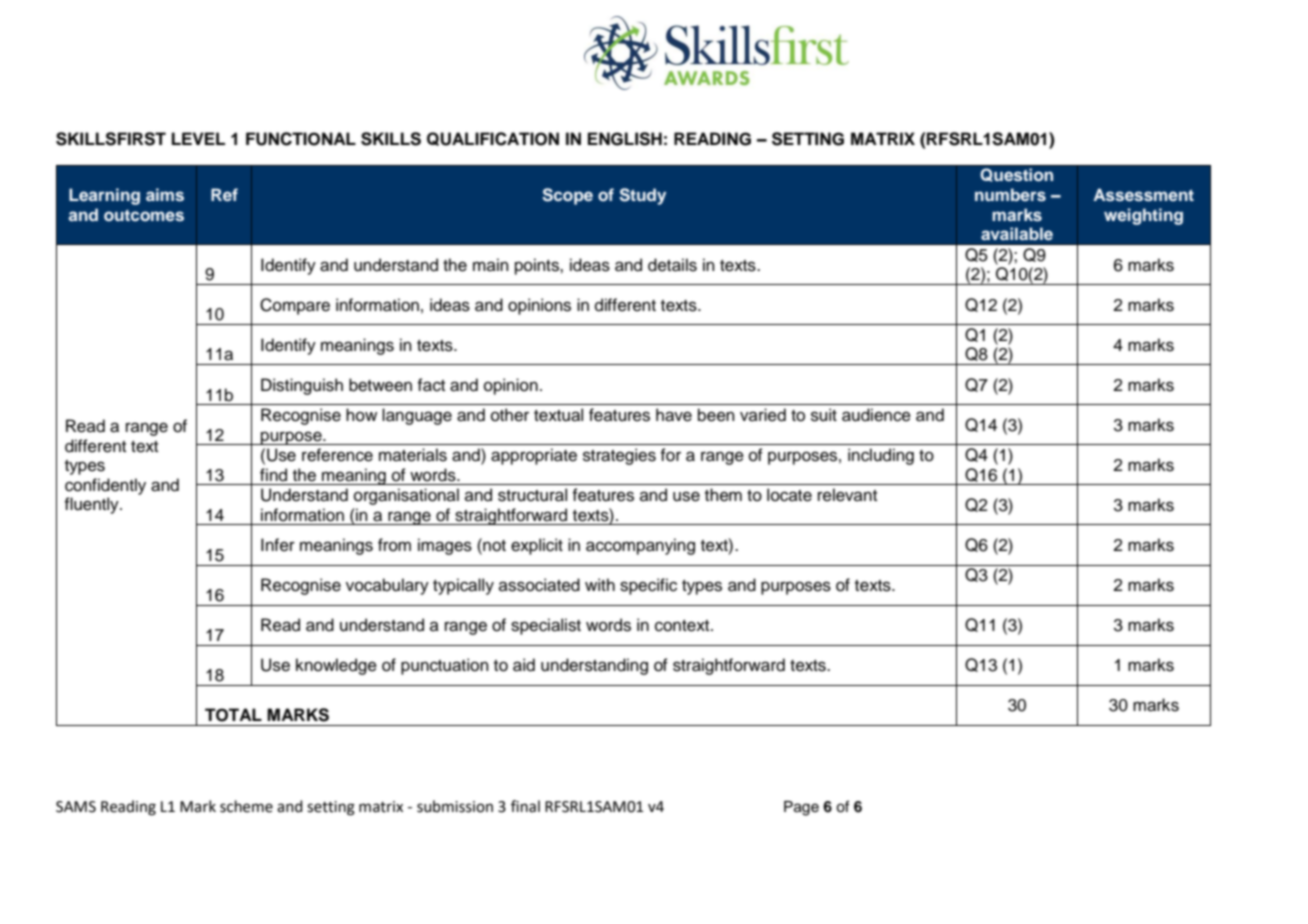 This screenshot has height=924, width=1308. I want to click on LEVEL, so click(198, 138).
